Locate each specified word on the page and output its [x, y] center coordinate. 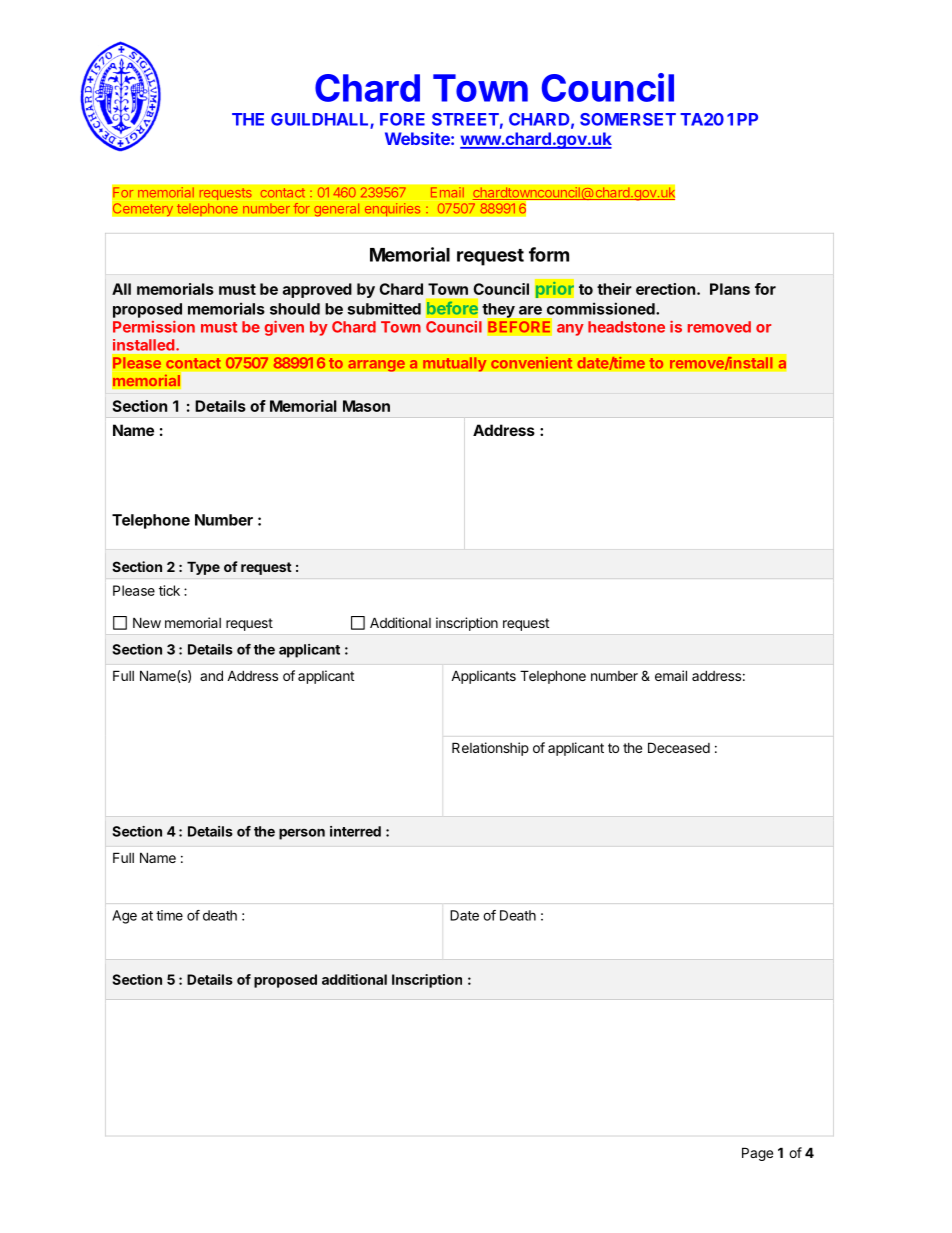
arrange [376, 366]
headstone [626, 327]
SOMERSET [628, 119]
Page [757, 1154]
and [211, 675]
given [284, 328]
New [147, 622]
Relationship [490, 749]
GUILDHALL [321, 120]
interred [355, 831]
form [549, 254]
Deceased [679, 747]
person [302, 834]
